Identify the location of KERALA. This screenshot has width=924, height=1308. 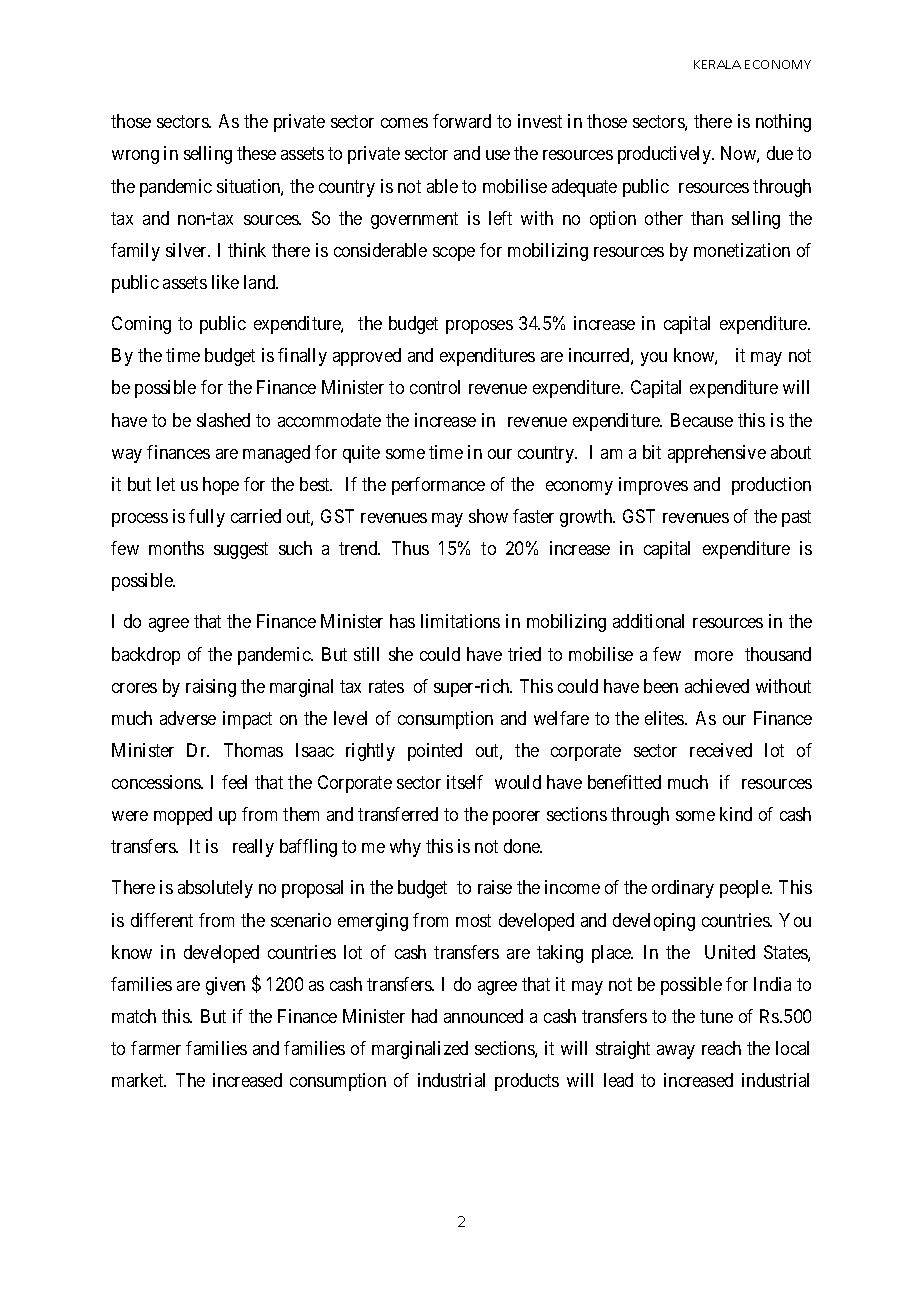
(717, 64).
